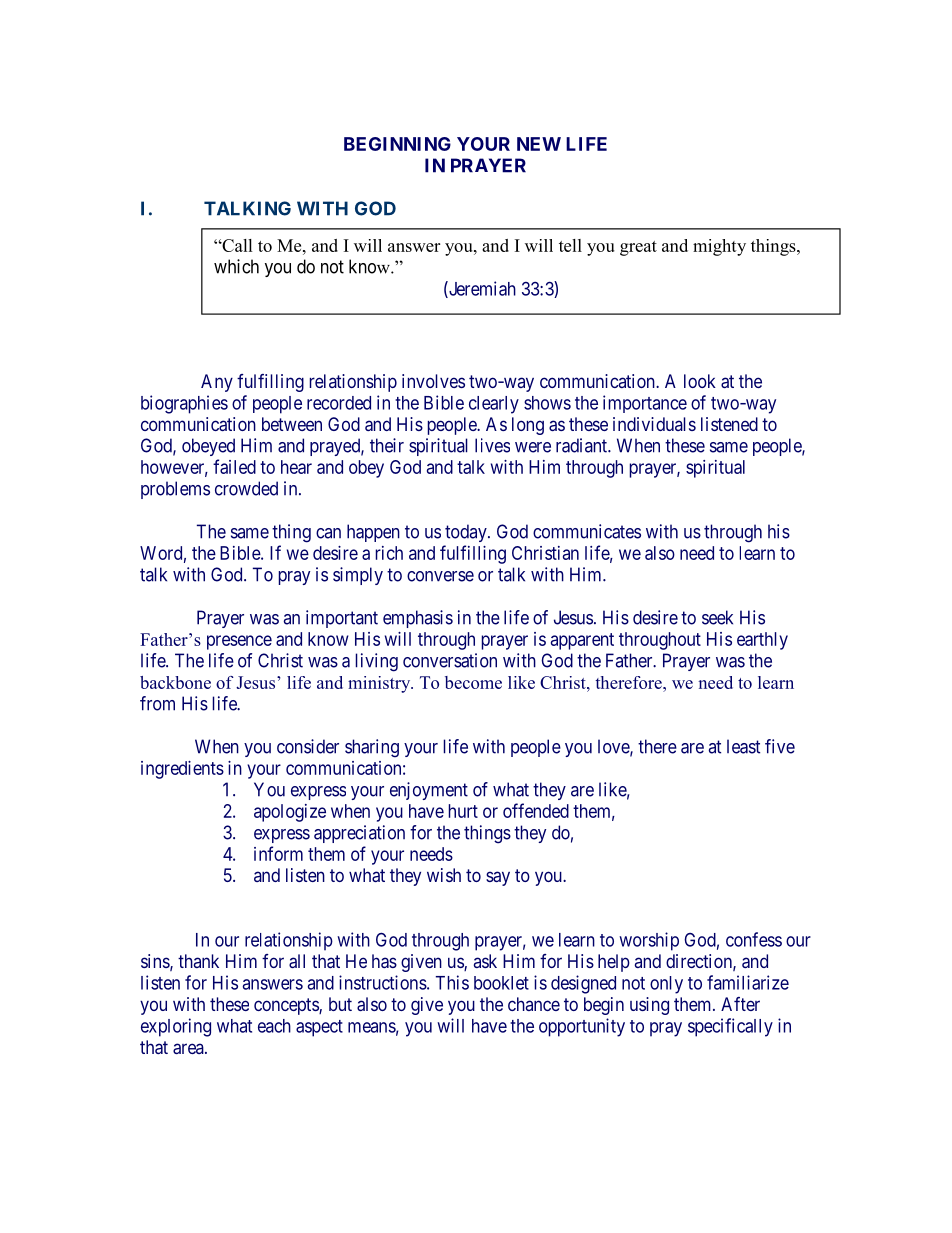 This document has height=1233, width=952. What do you see at coordinates (274, 1026) in the document?
I see `each` at bounding box center [274, 1026].
